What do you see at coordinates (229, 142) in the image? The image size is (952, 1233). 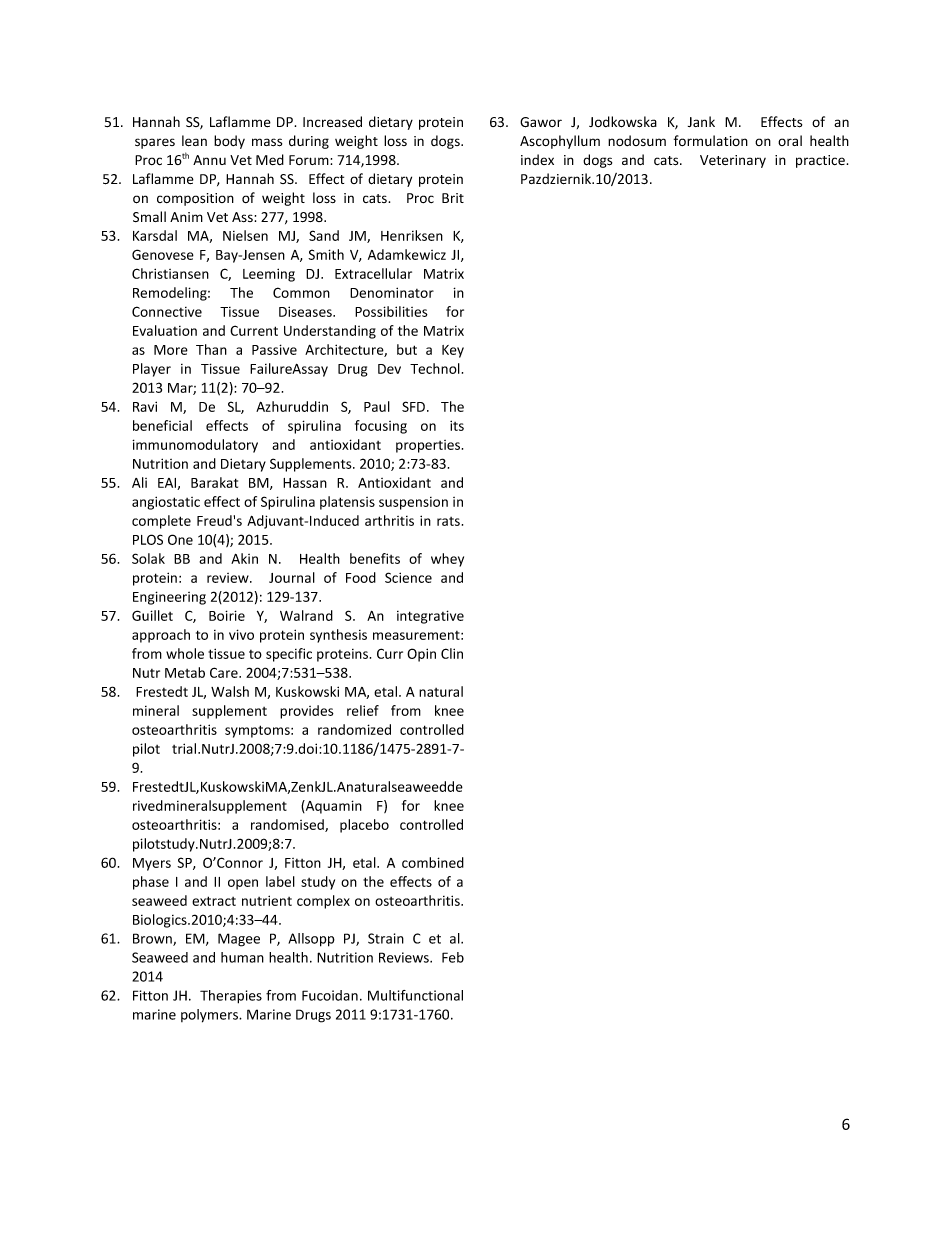 I see `body` at bounding box center [229, 142].
